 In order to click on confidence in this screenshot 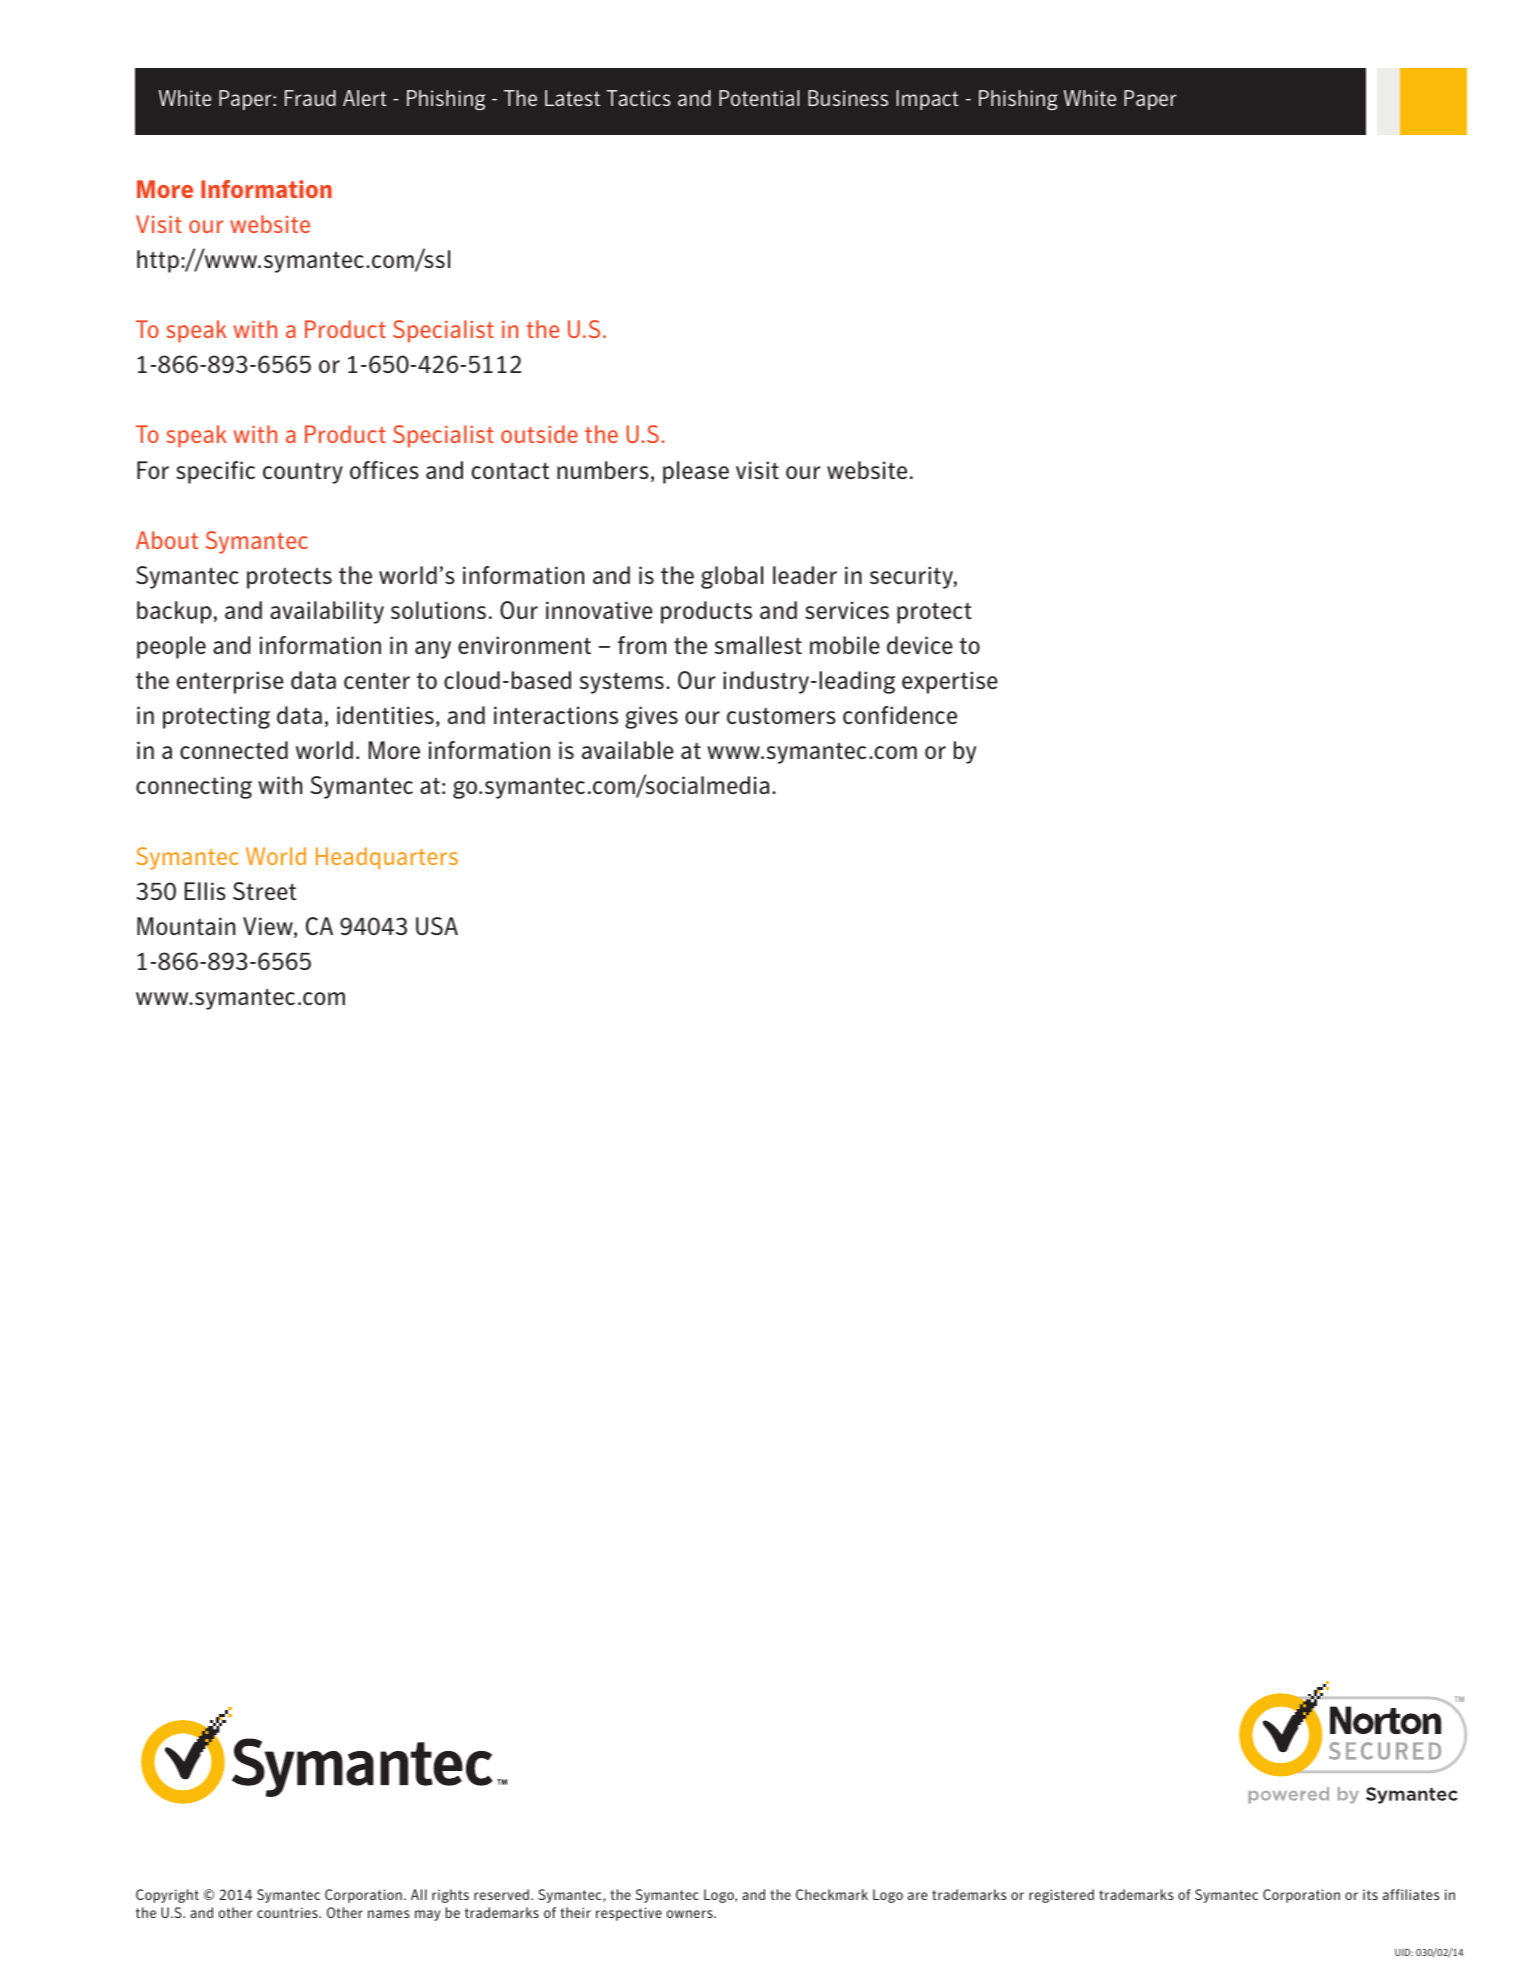, I will do `click(900, 715)`.
